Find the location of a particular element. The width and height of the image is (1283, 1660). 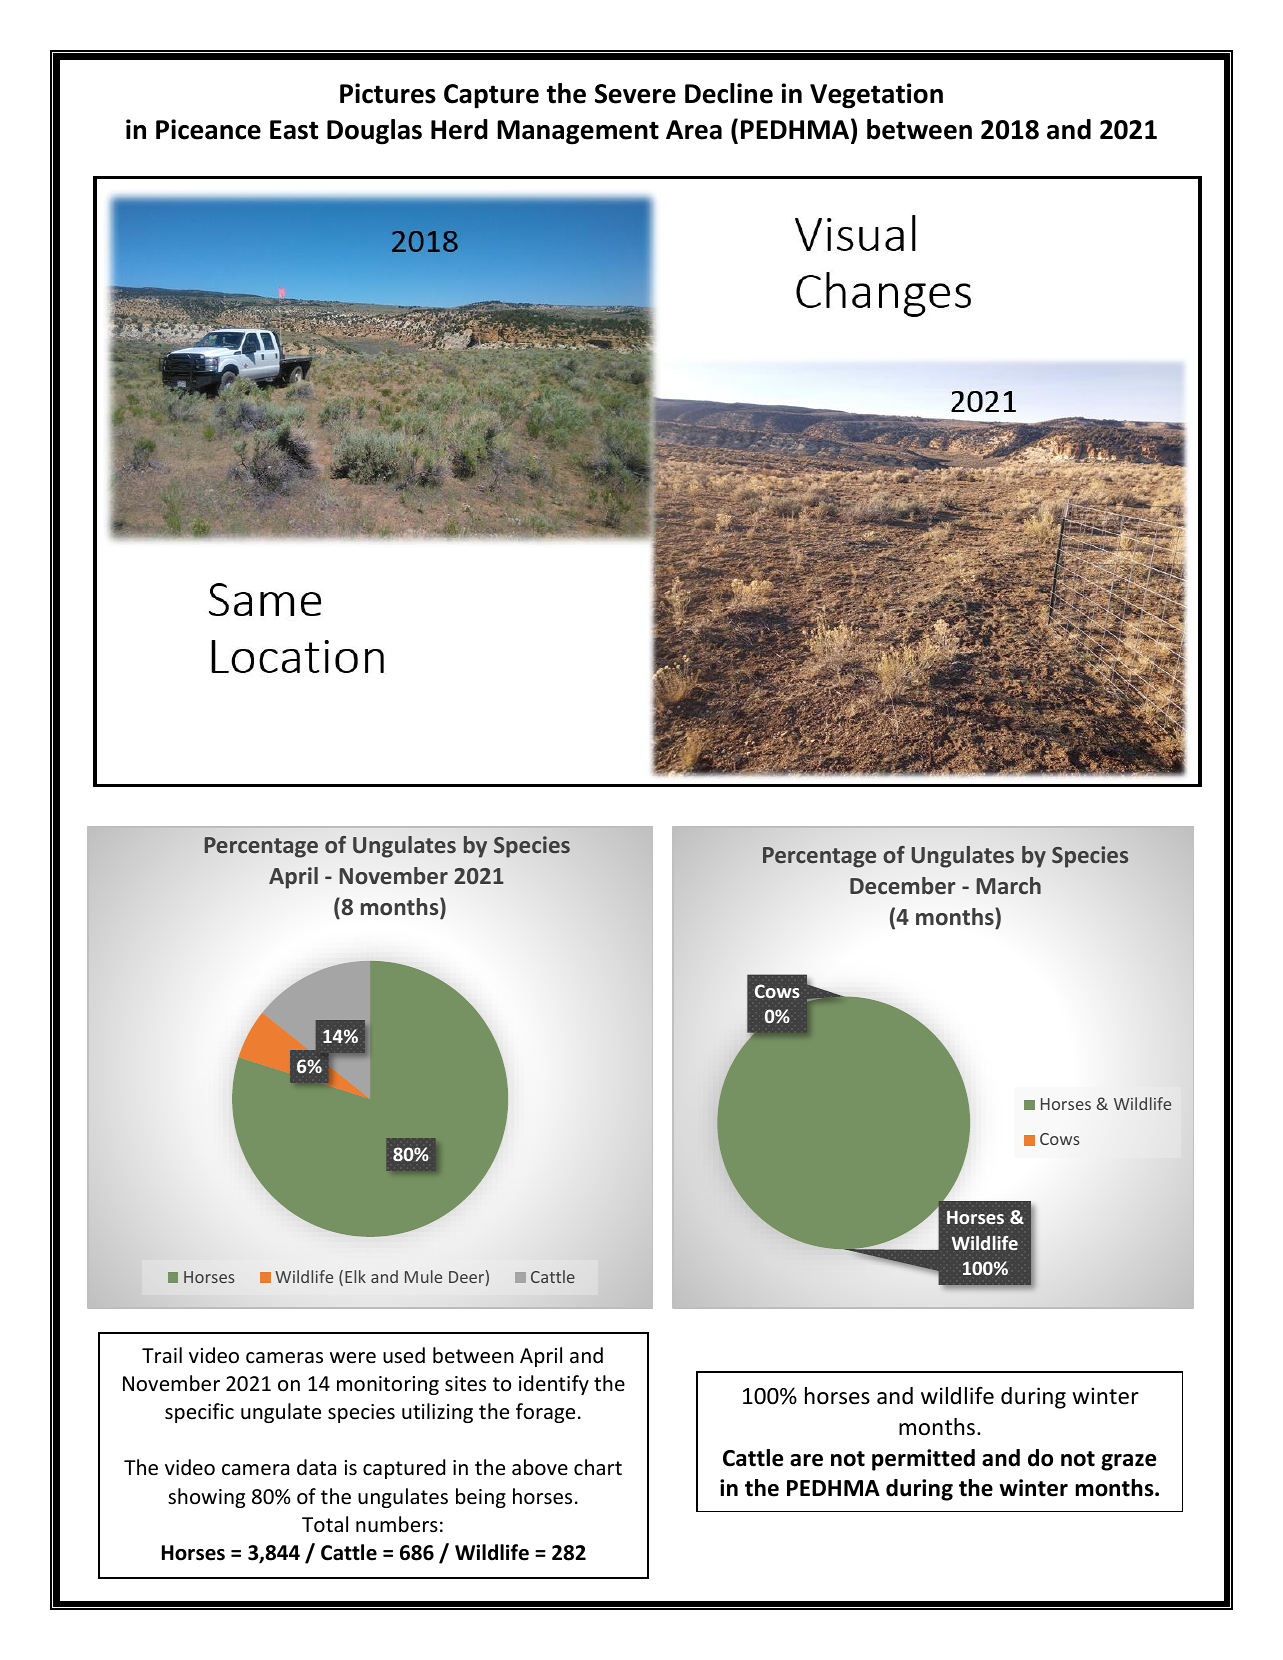

chart is located at coordinates (598, 1467).
